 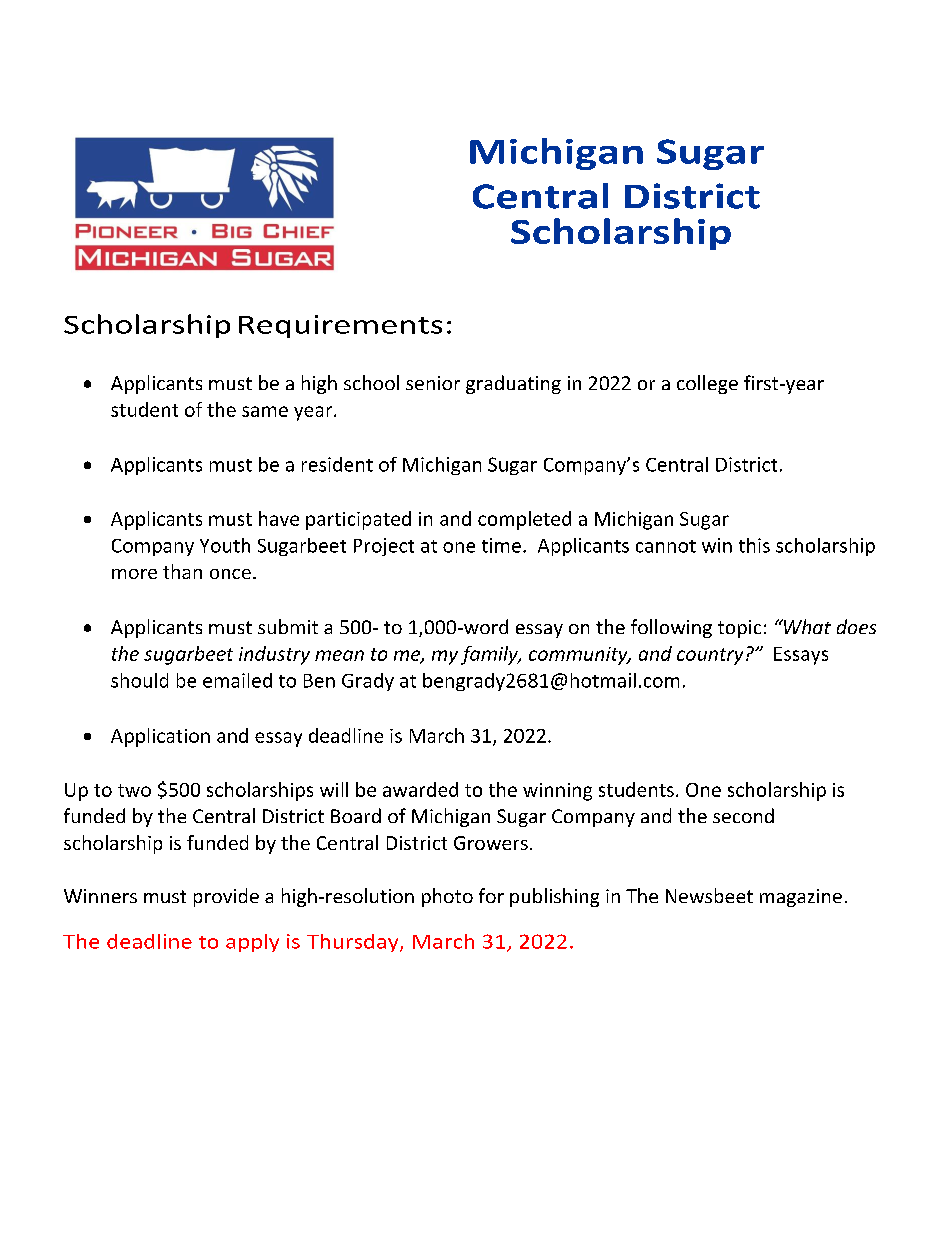 I want to click on apply, so click(x=252, y=943).
